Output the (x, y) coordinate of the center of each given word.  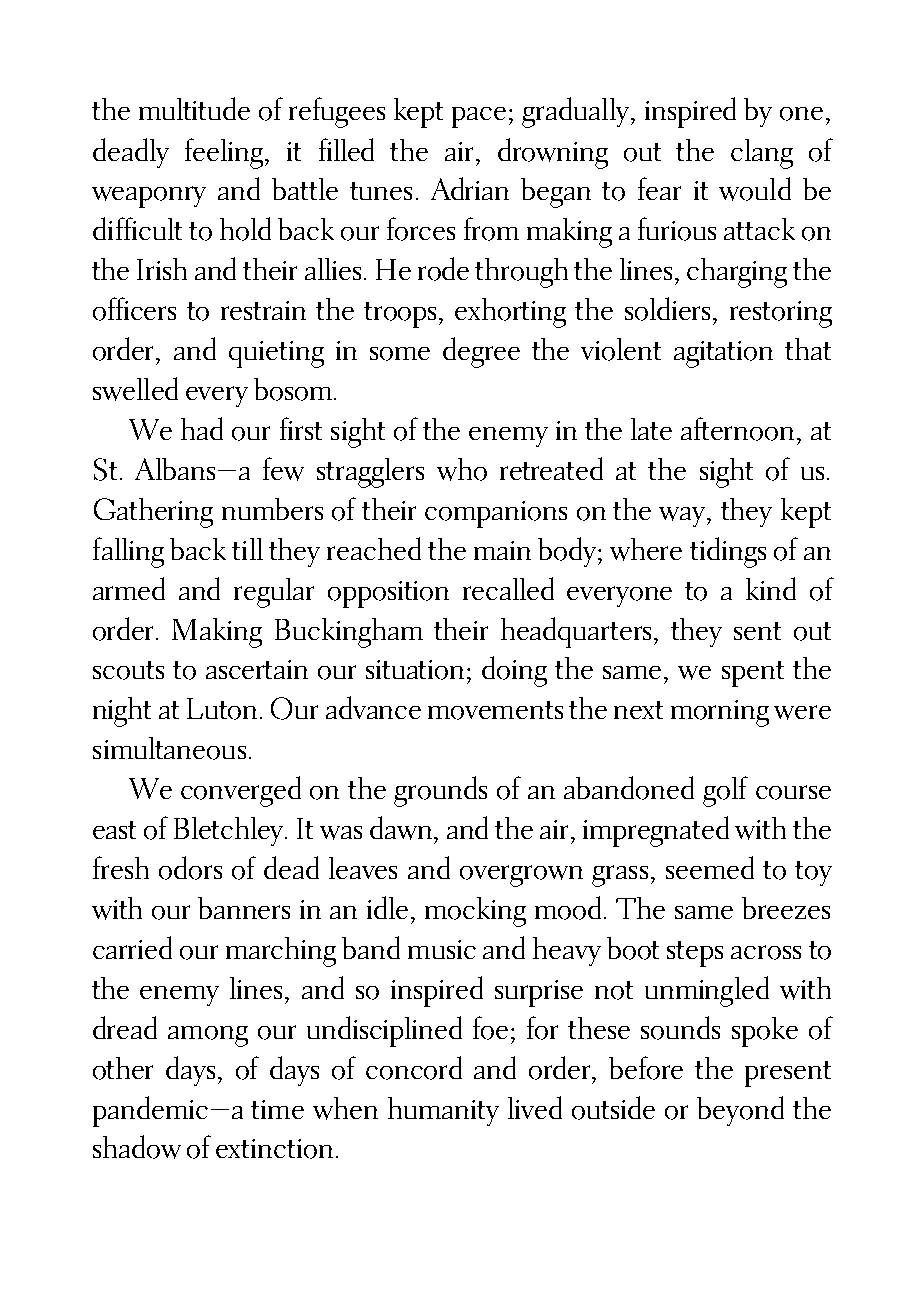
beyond (740, 1111)
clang (762, 154)
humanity (443, 1111)
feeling (225, 153)
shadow (137, 1147)
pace (479, 117)
